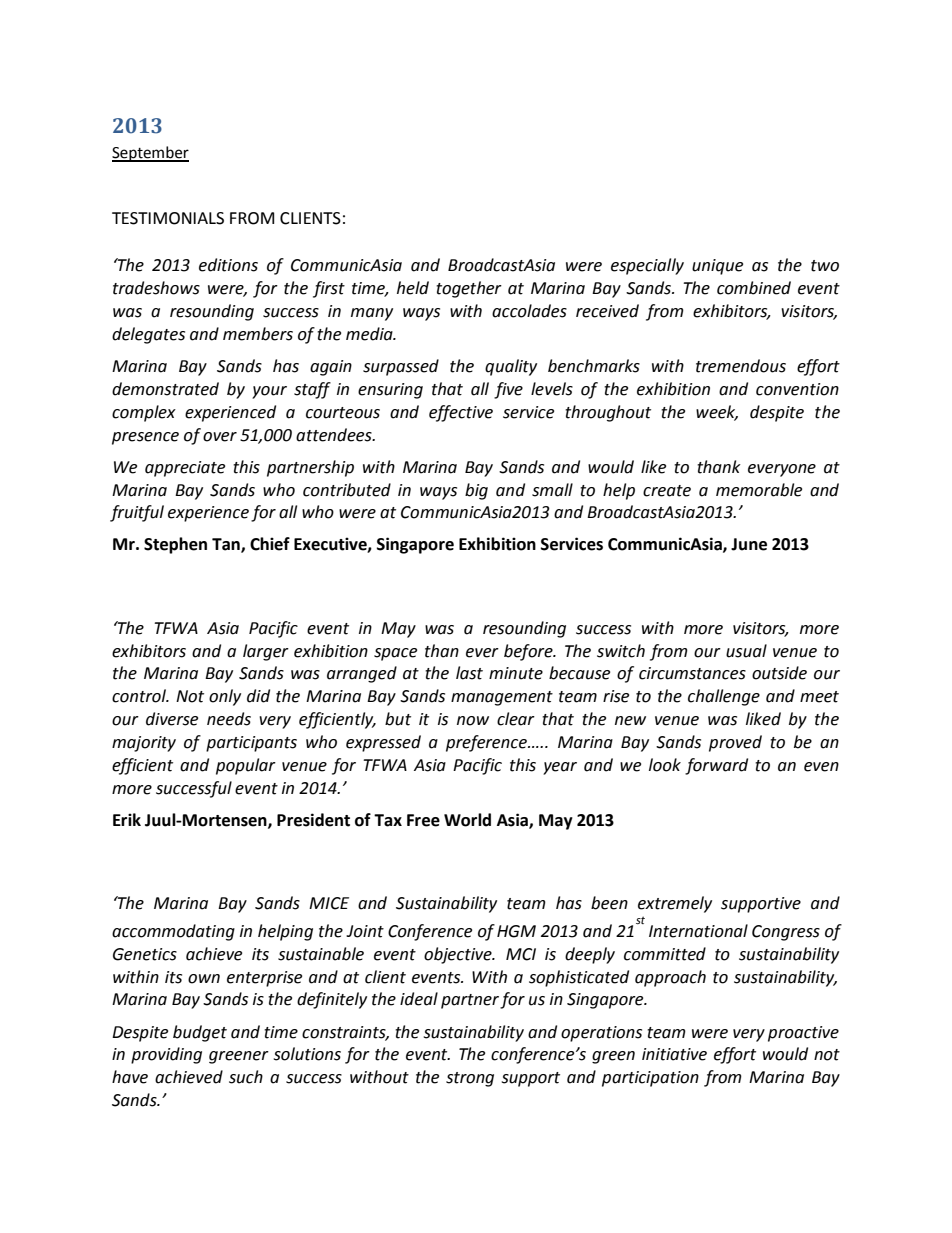 The image size is (952, 1233). I want to click on Stephen, so click(175, 545).
